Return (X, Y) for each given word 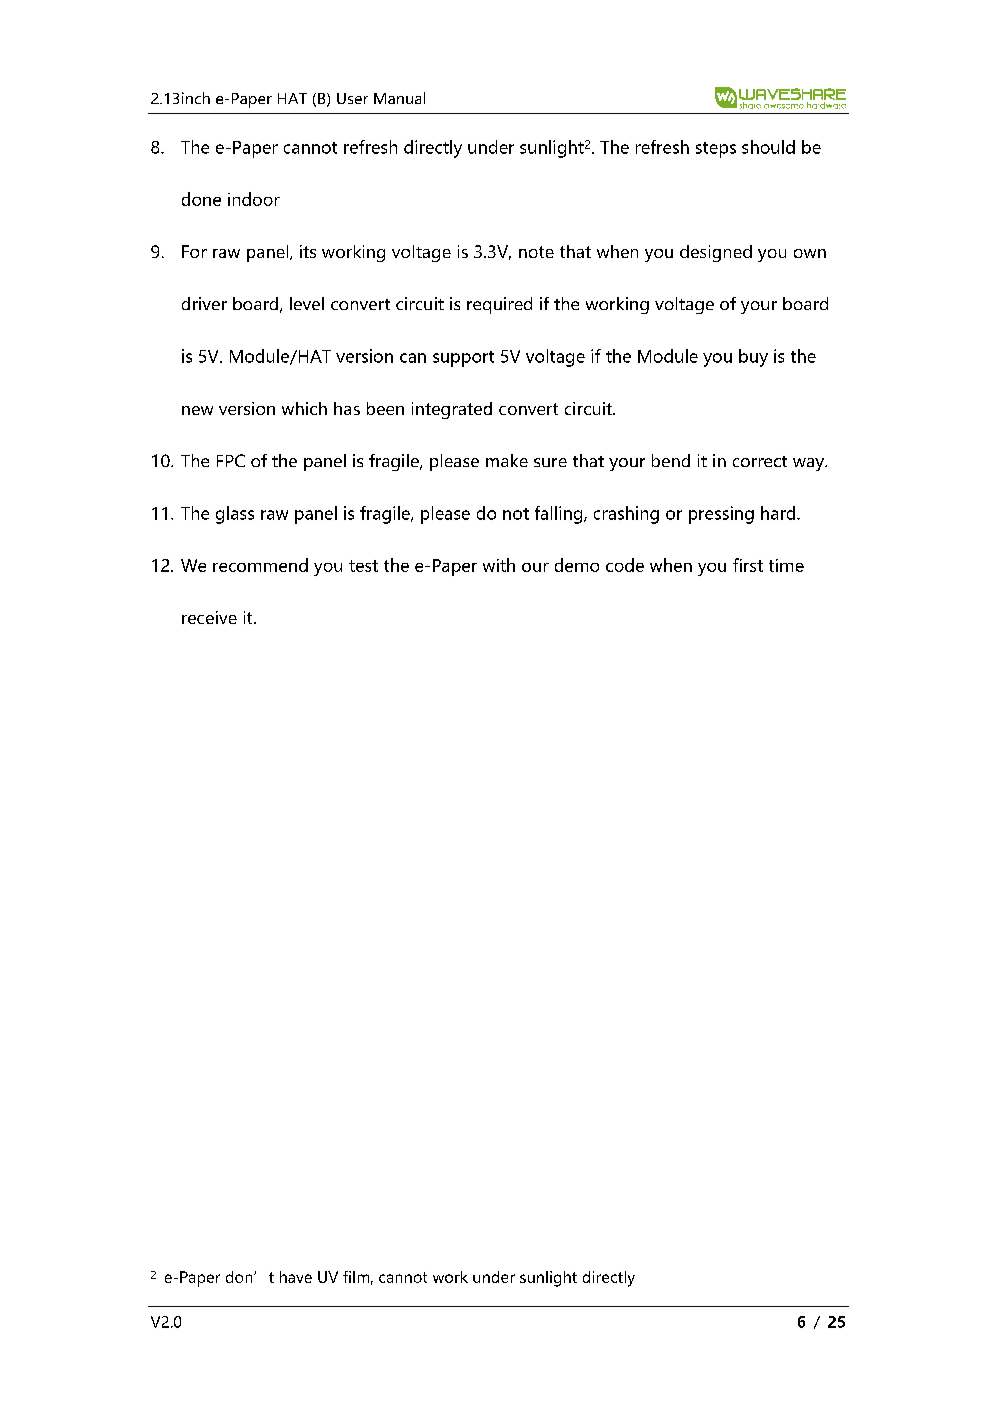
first (748, 565)
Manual (399, 98)
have (296, 1277)
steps (716, 150)
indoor (254, 199)
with (499, 565)
